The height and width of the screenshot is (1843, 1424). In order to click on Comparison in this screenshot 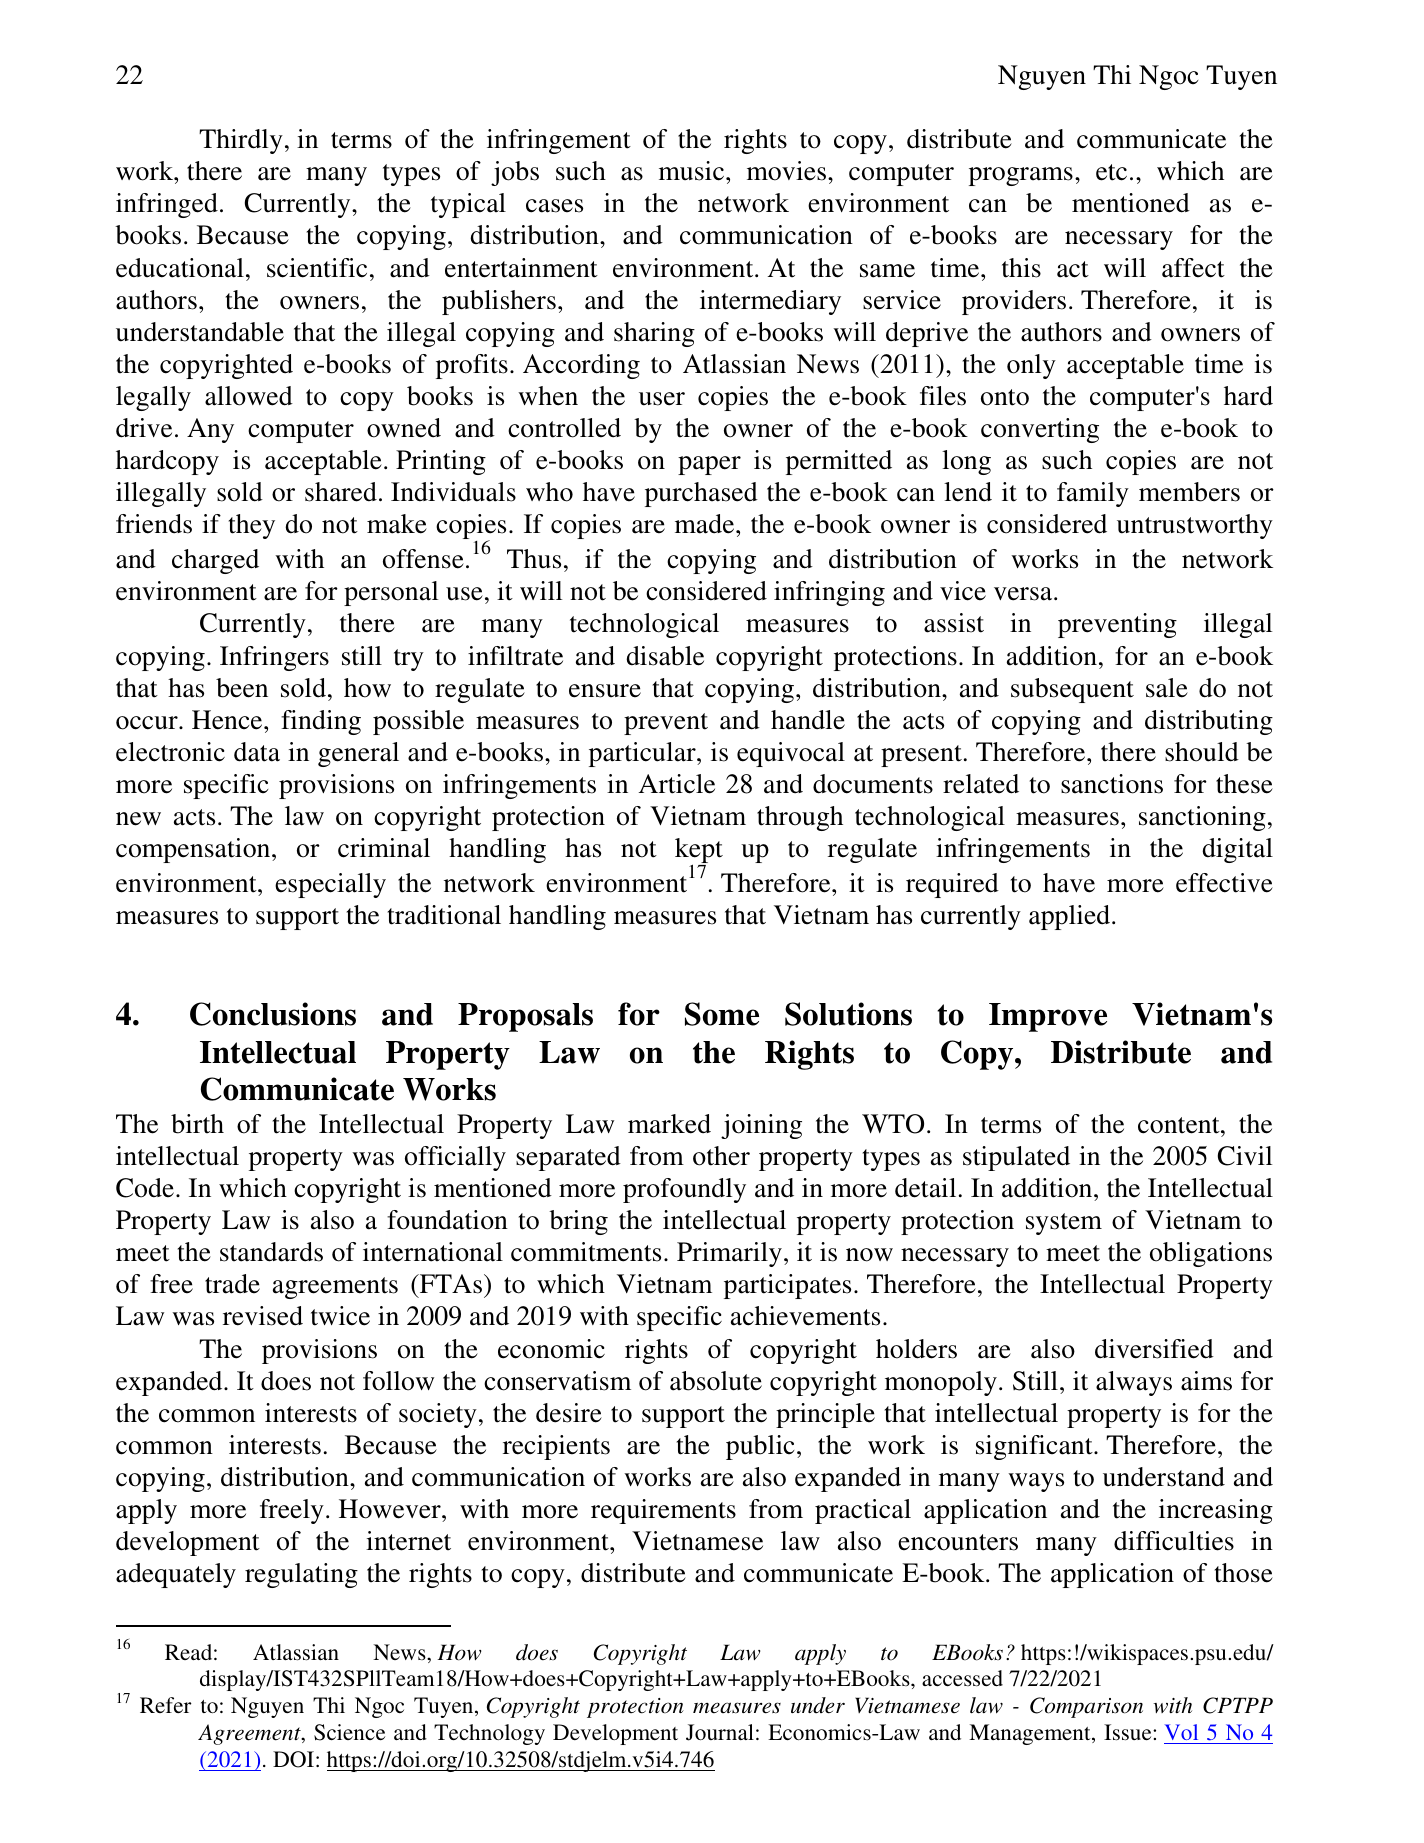, I will do `click(1086, 1707)`.
